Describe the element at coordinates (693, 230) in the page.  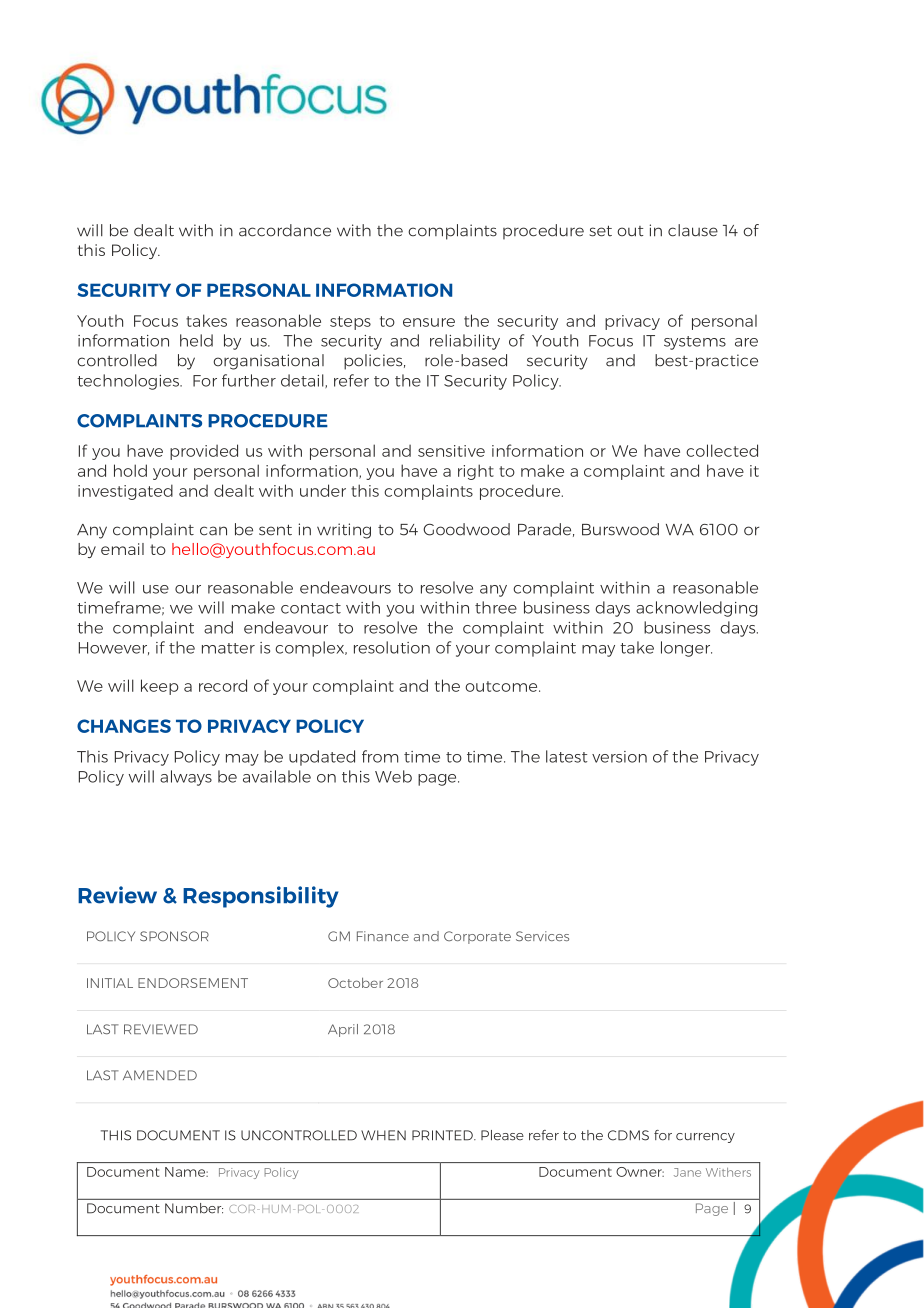
I see `clause` at that location.
